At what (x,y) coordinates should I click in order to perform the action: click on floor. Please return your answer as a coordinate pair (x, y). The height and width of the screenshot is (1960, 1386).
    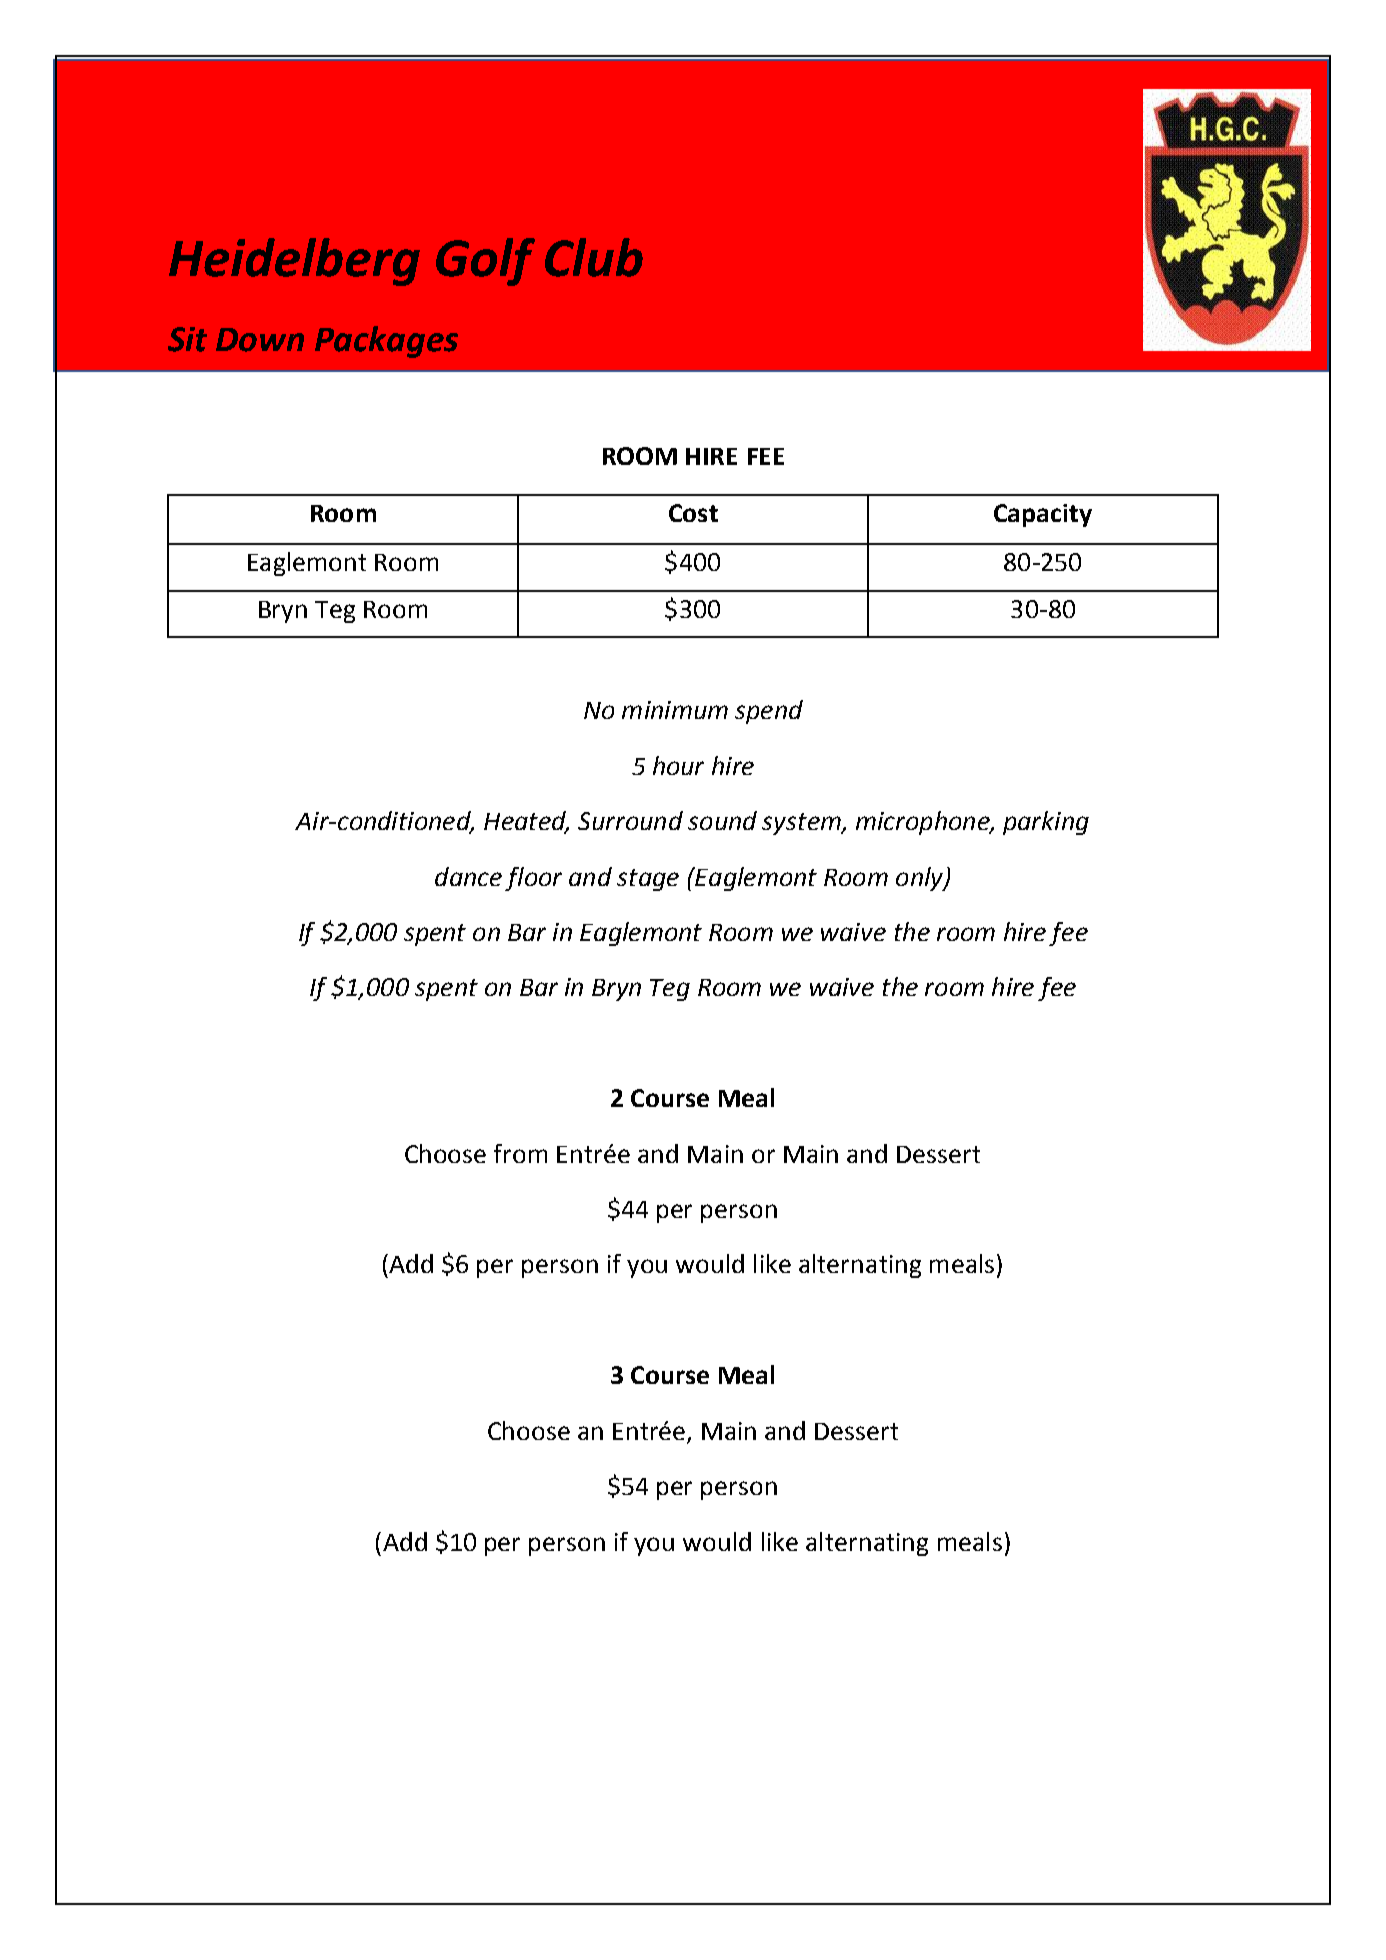
    Looking at the image, I should click on (533, 879).
